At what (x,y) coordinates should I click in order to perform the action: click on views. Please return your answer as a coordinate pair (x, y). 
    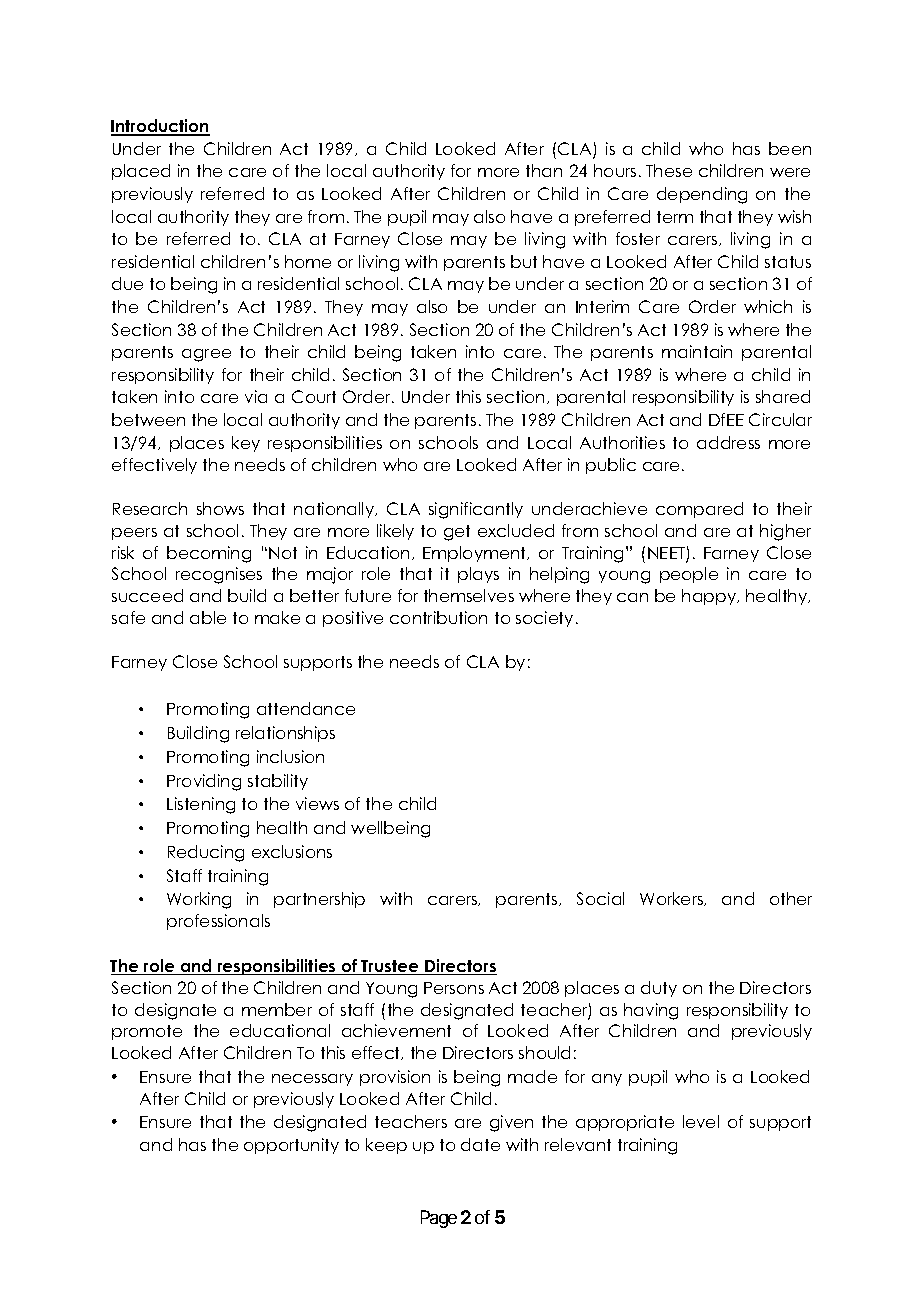
    Looking at the image, I should click on (317, 803).
